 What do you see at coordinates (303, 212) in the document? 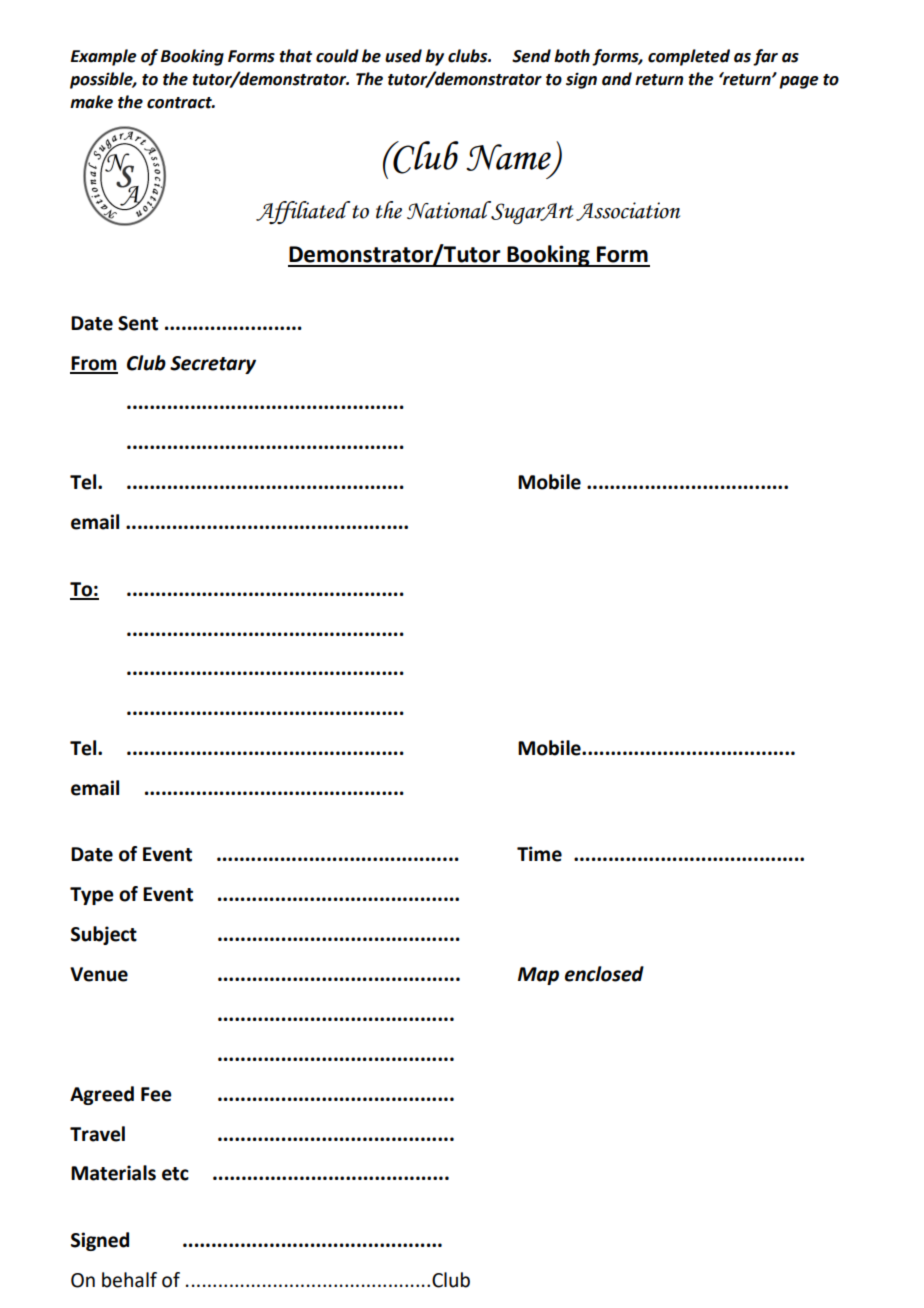
I see `Affiliated` at bounding box center [303, 212].
